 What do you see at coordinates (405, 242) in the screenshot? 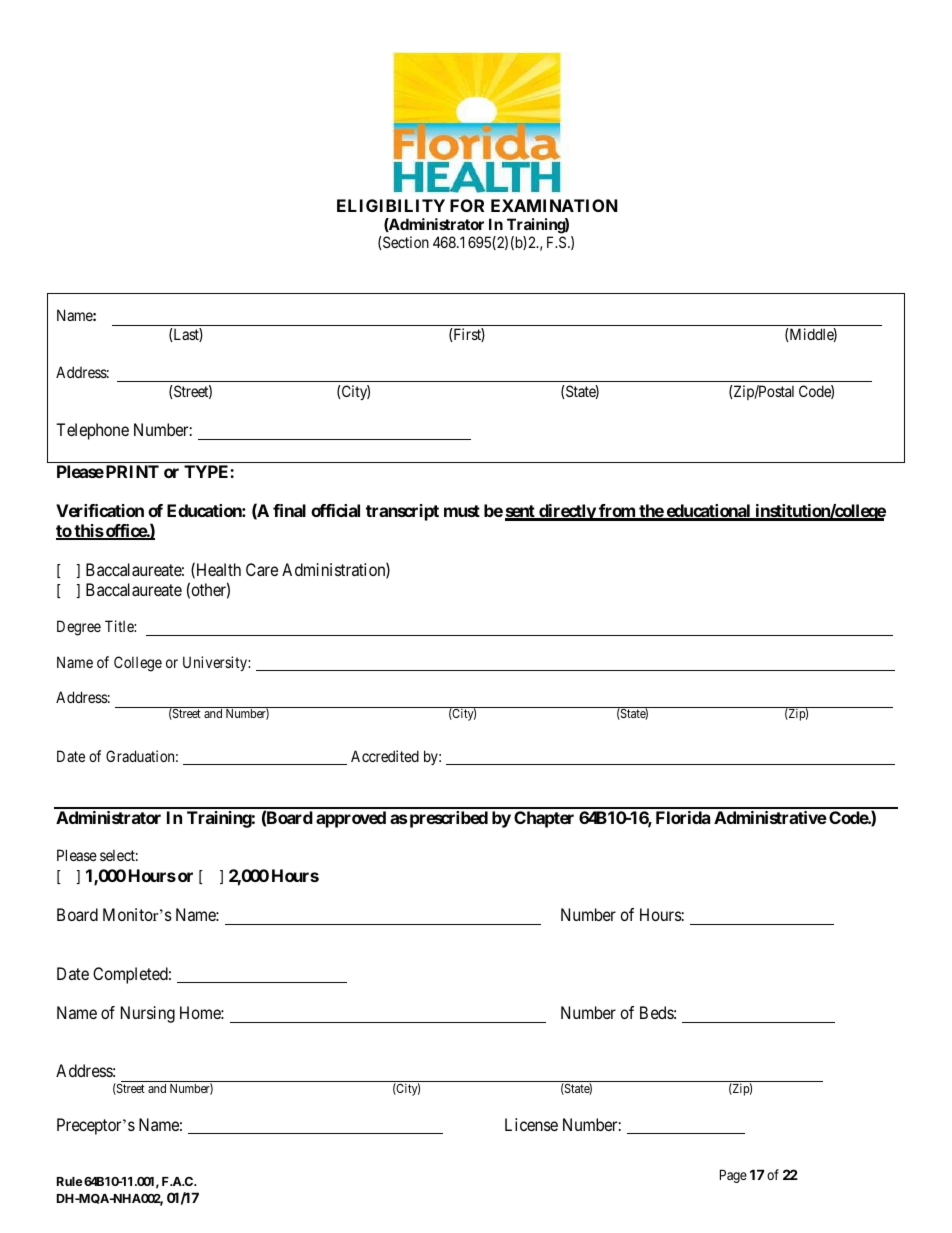
I see `Section` at bounding box center [405, 242].
